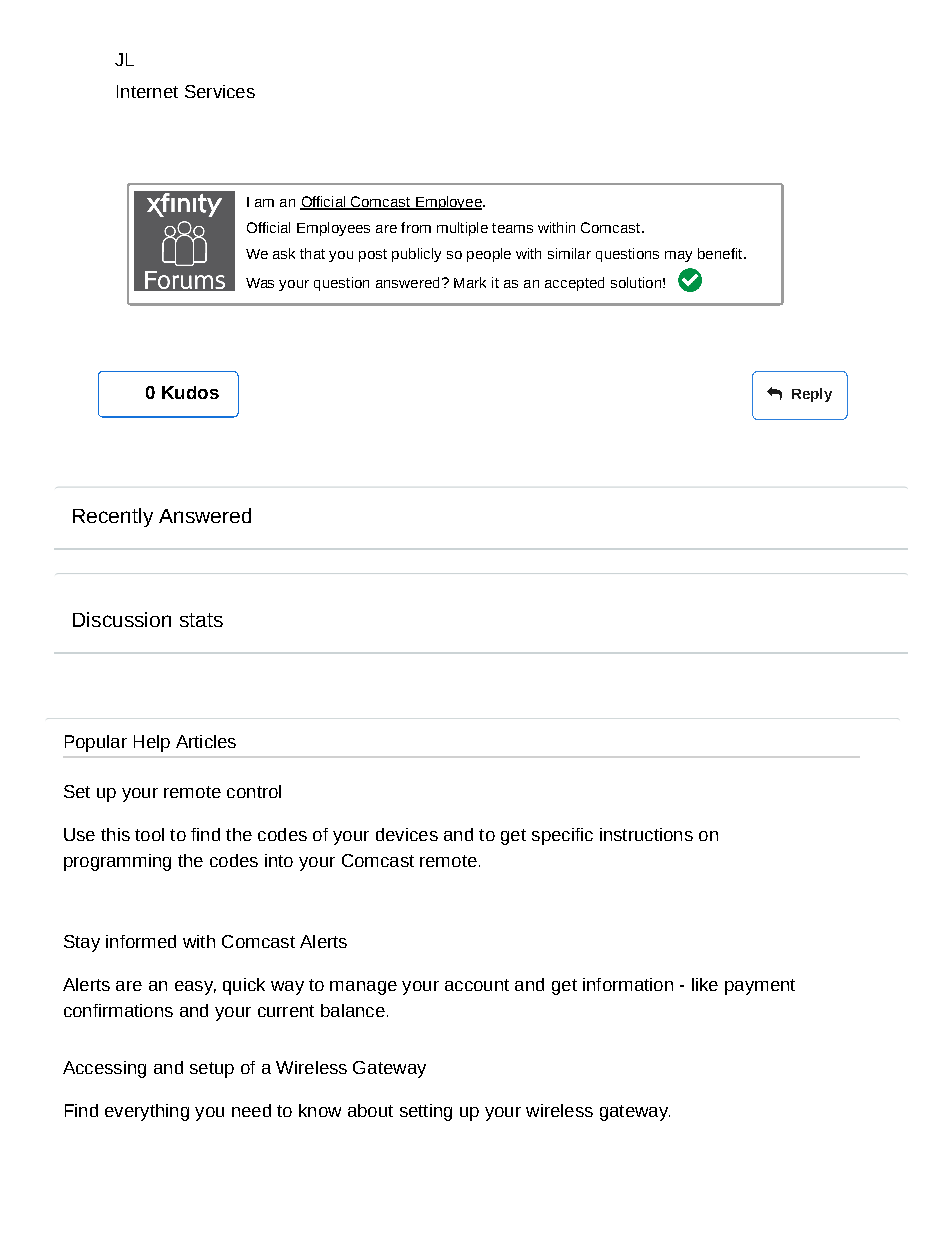 The width and height of the screenshot is (952, 1233). I want to click on from, so click(416, 227).
